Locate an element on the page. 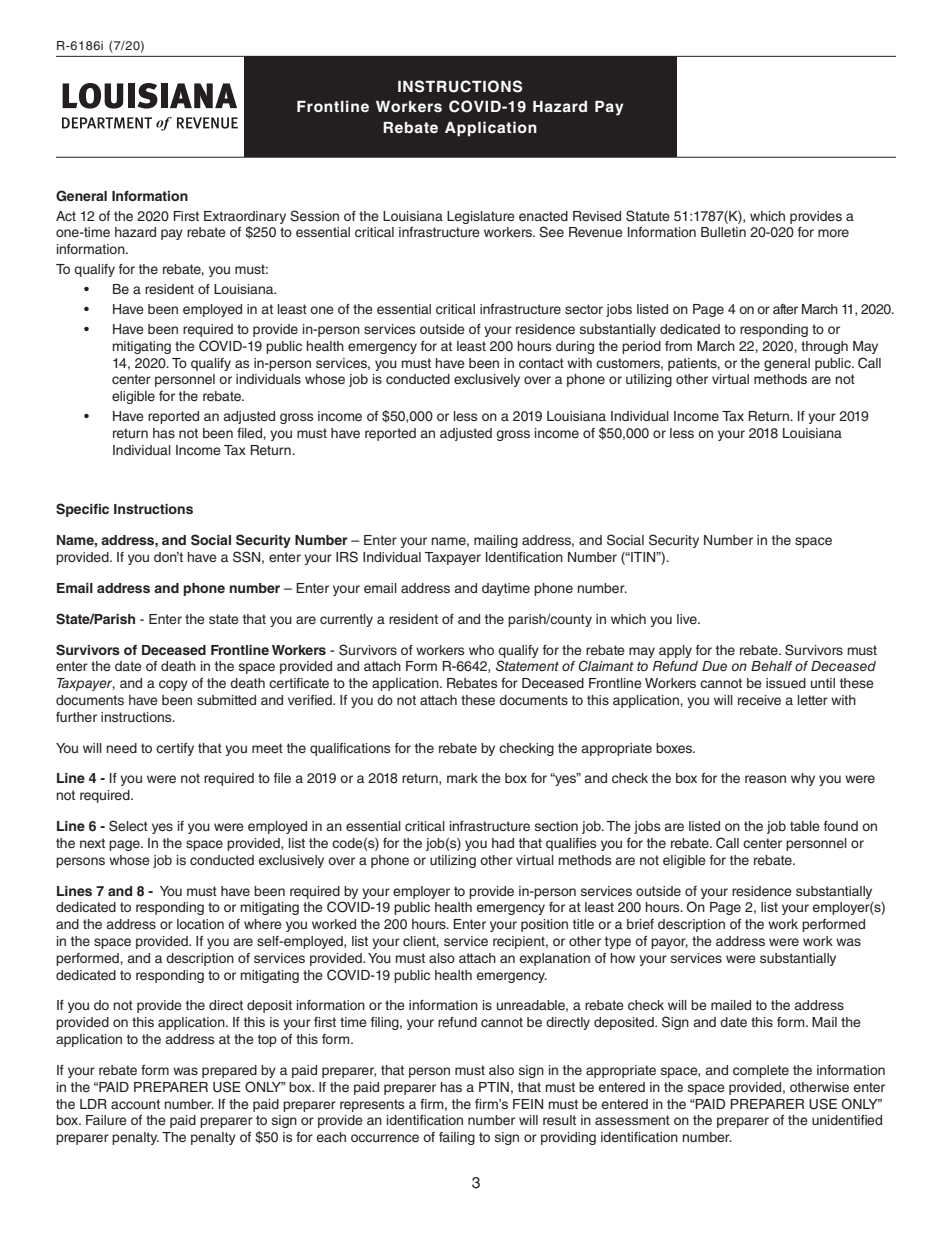 This page has height=1233, width=952. location is located at coordinates (200, 924).
